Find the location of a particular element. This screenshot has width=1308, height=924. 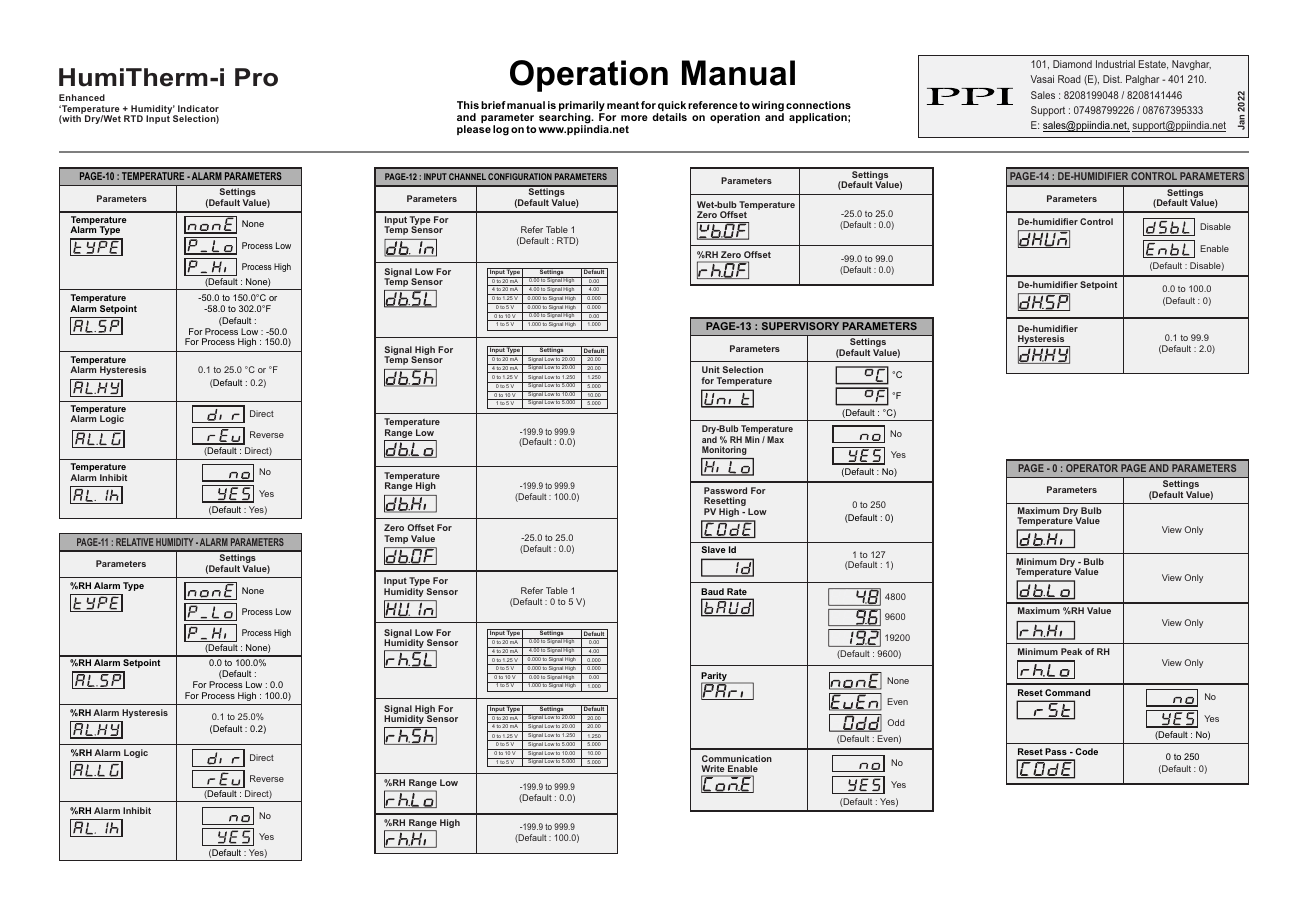

Unit is located at coordinates (711, 369).
